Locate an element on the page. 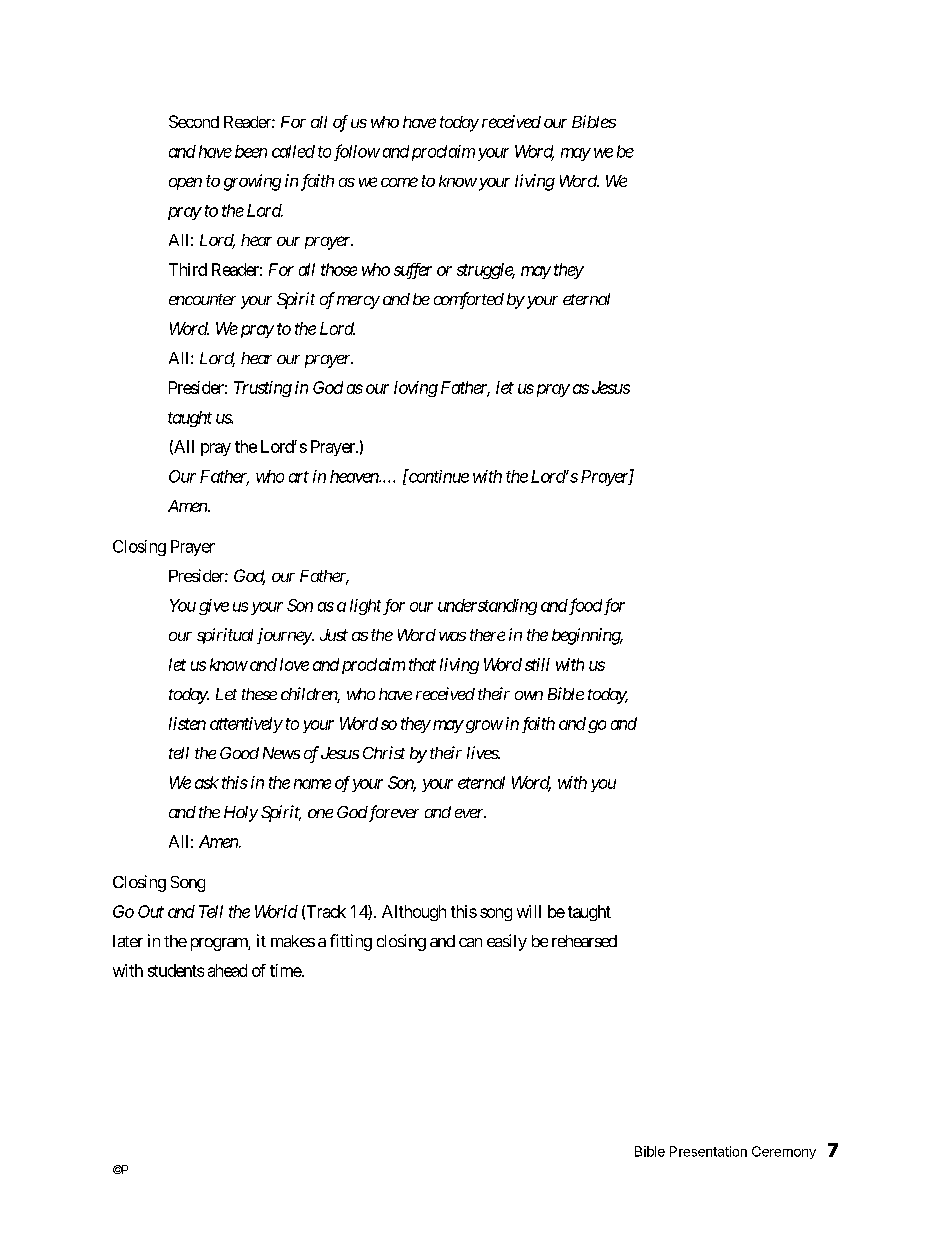 This image has width=952, height=1233. was is located at coordinates (452, 636).
